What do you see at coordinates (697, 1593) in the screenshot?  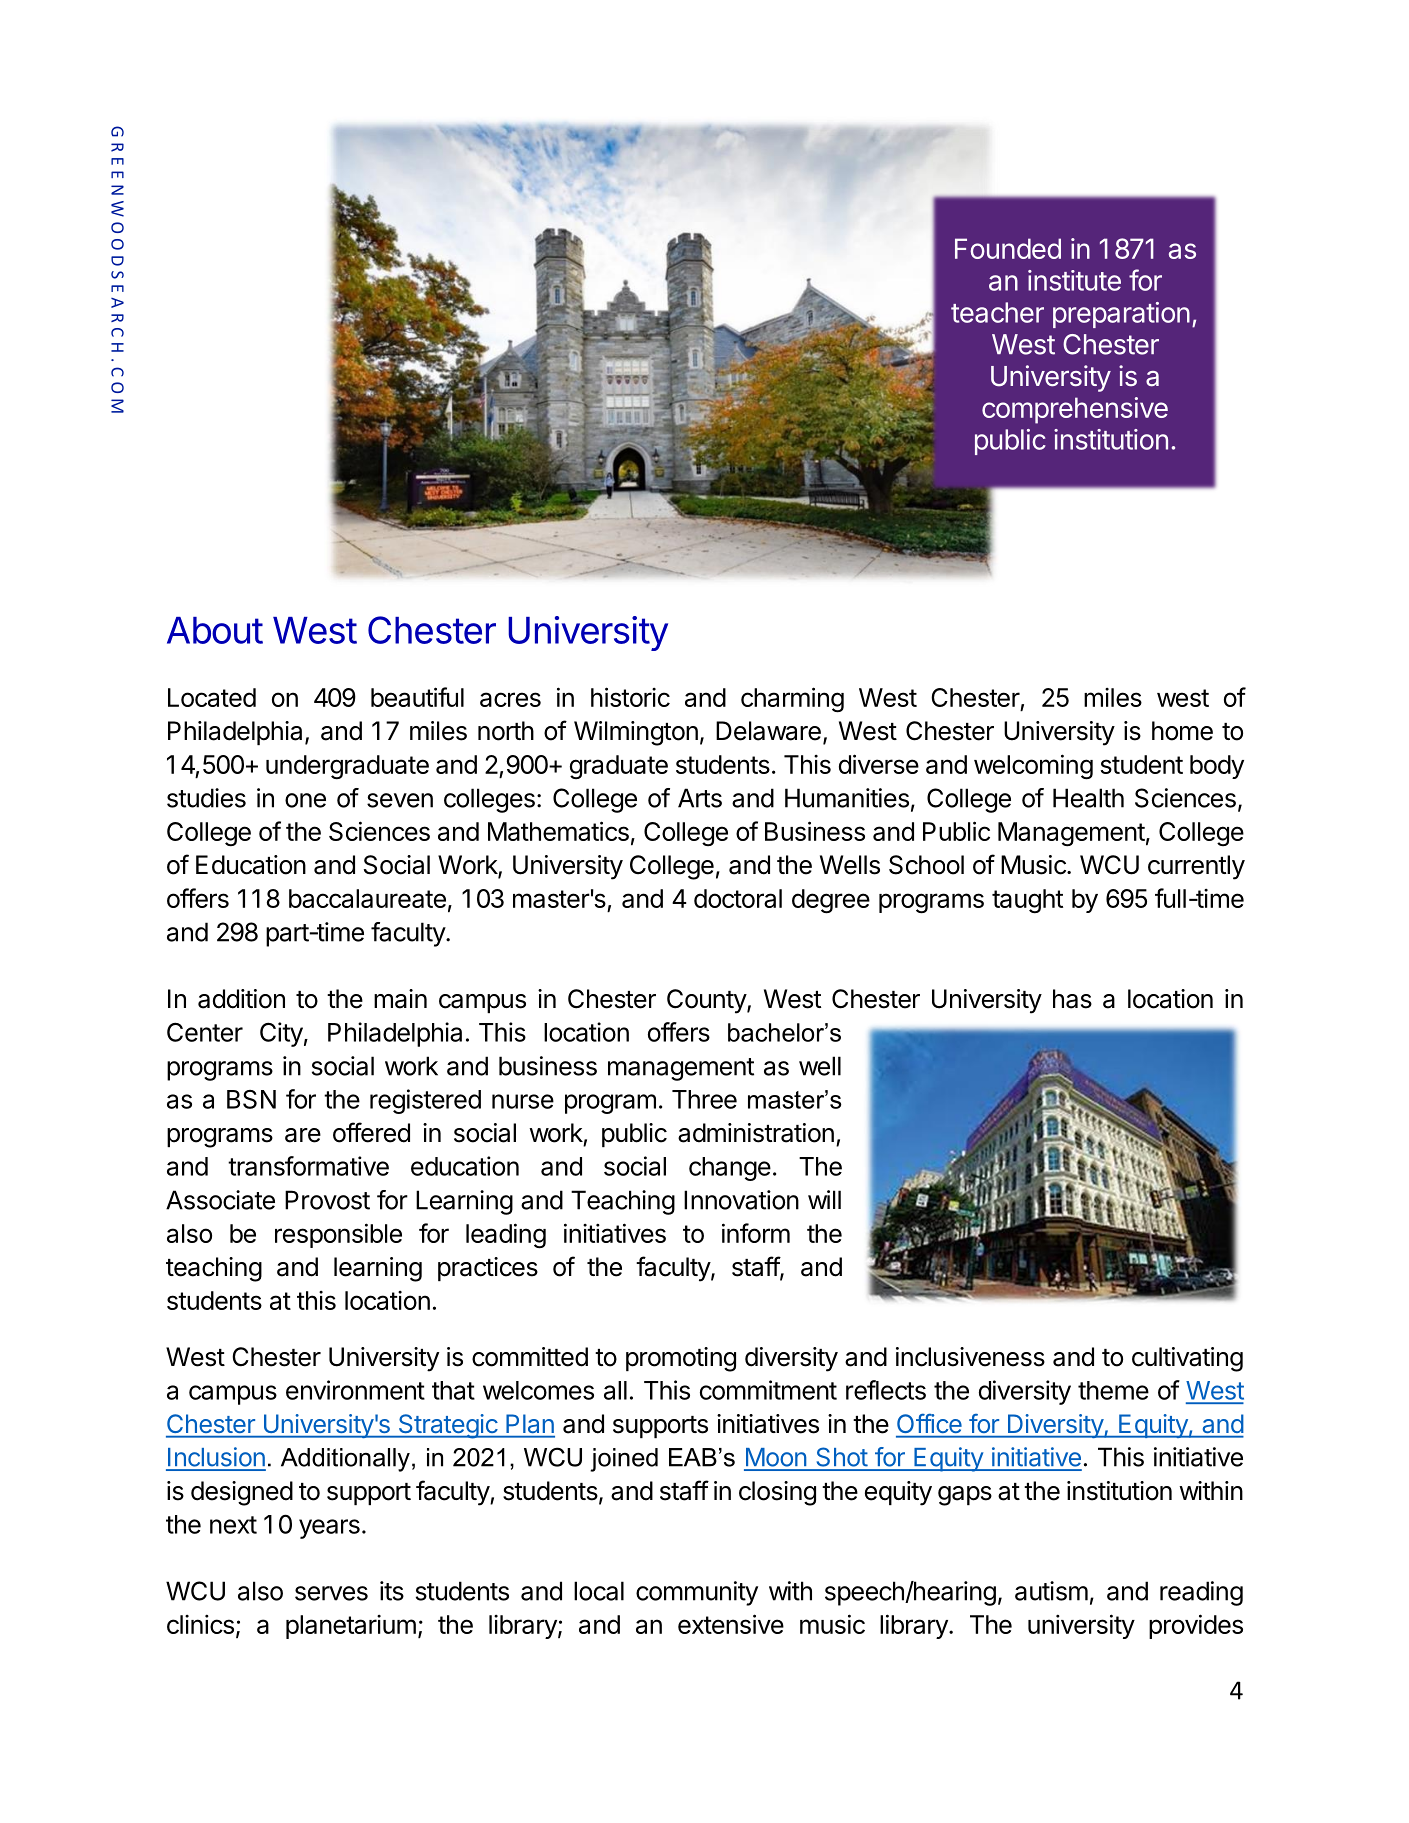 I see `community` at bounding box center [697, 1593].
